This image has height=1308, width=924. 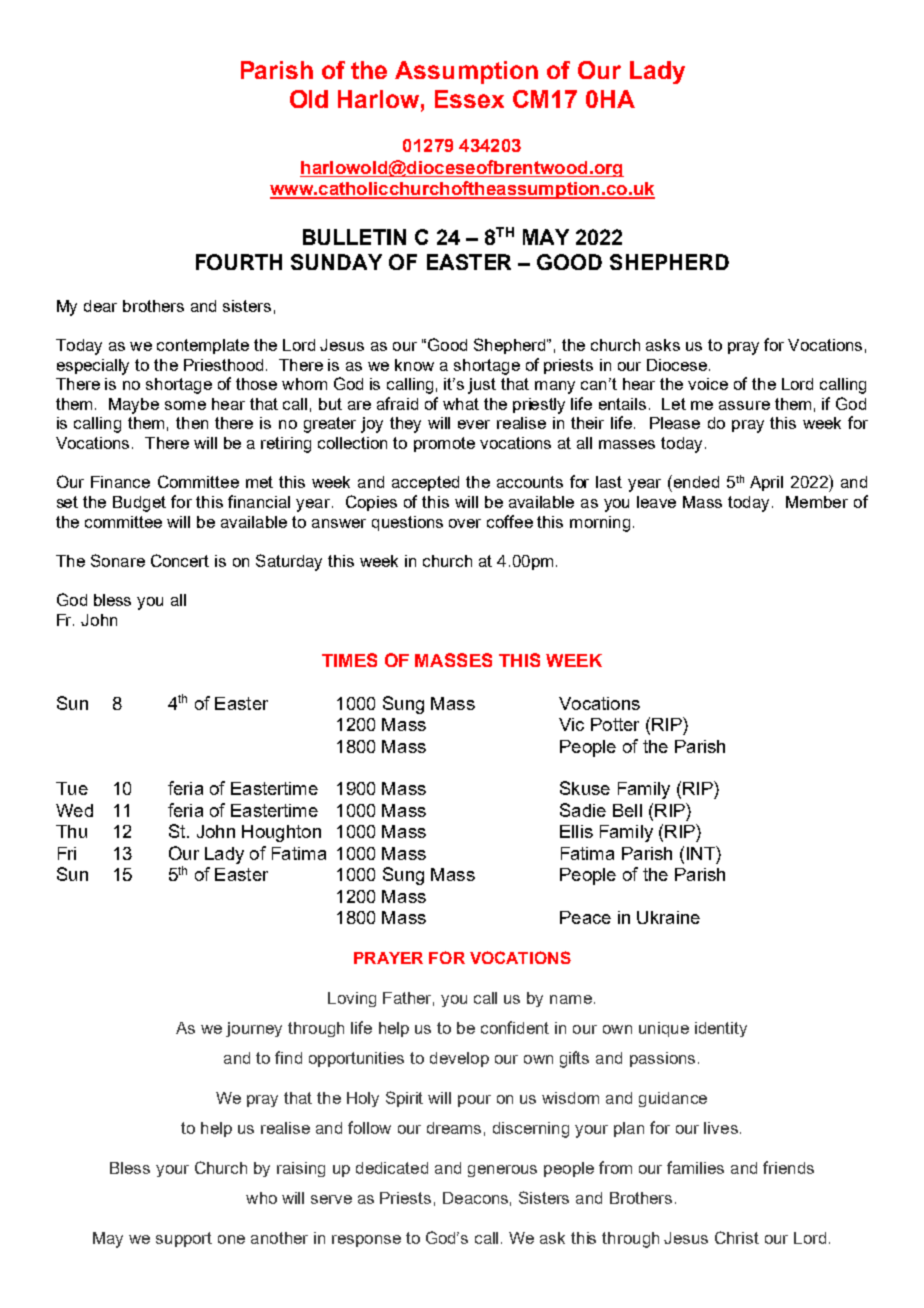 I want to click on confident, so click(x=515, y=1027).
